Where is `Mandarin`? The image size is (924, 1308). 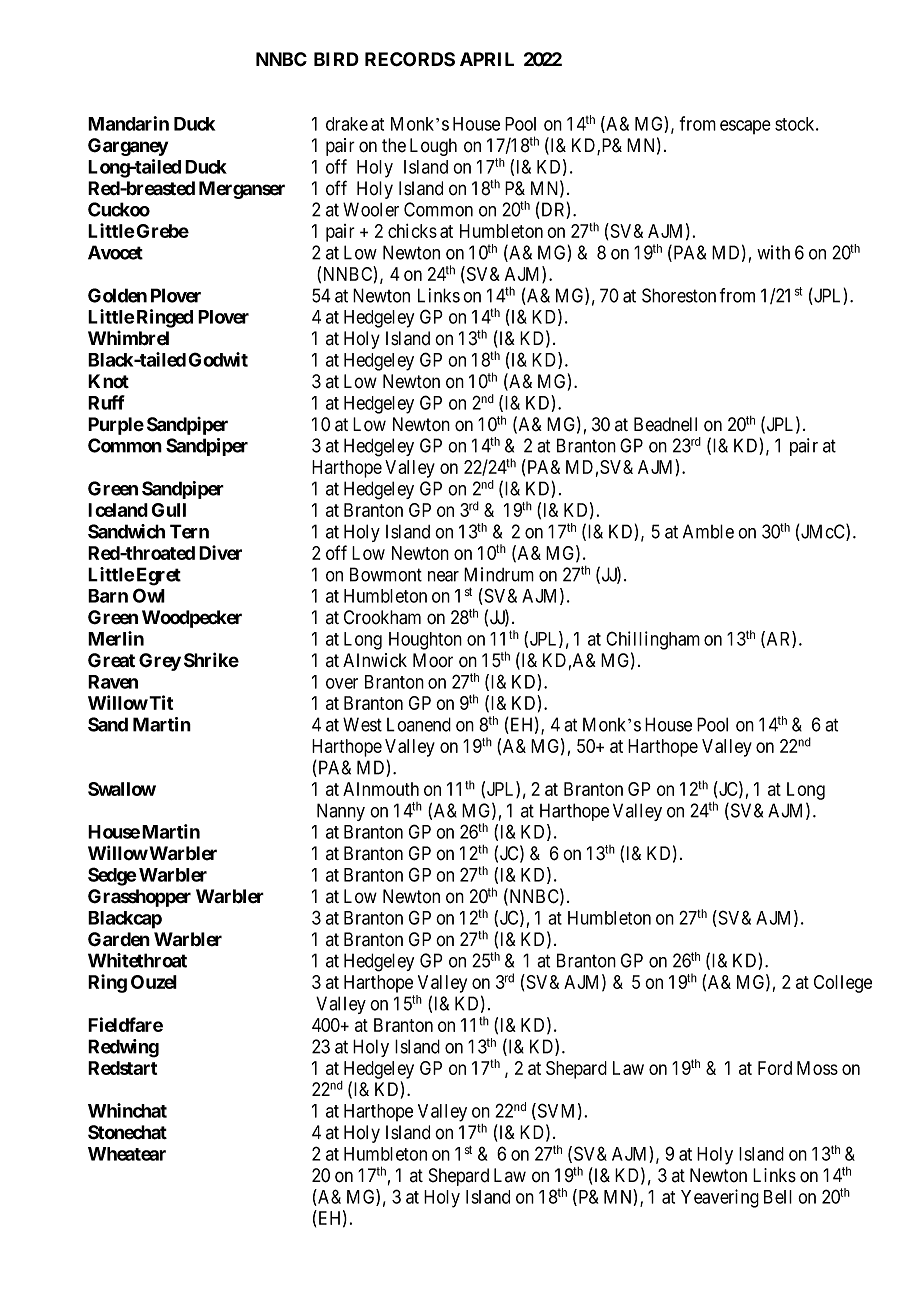 Mandarin is located at coordinates (128, 123).
